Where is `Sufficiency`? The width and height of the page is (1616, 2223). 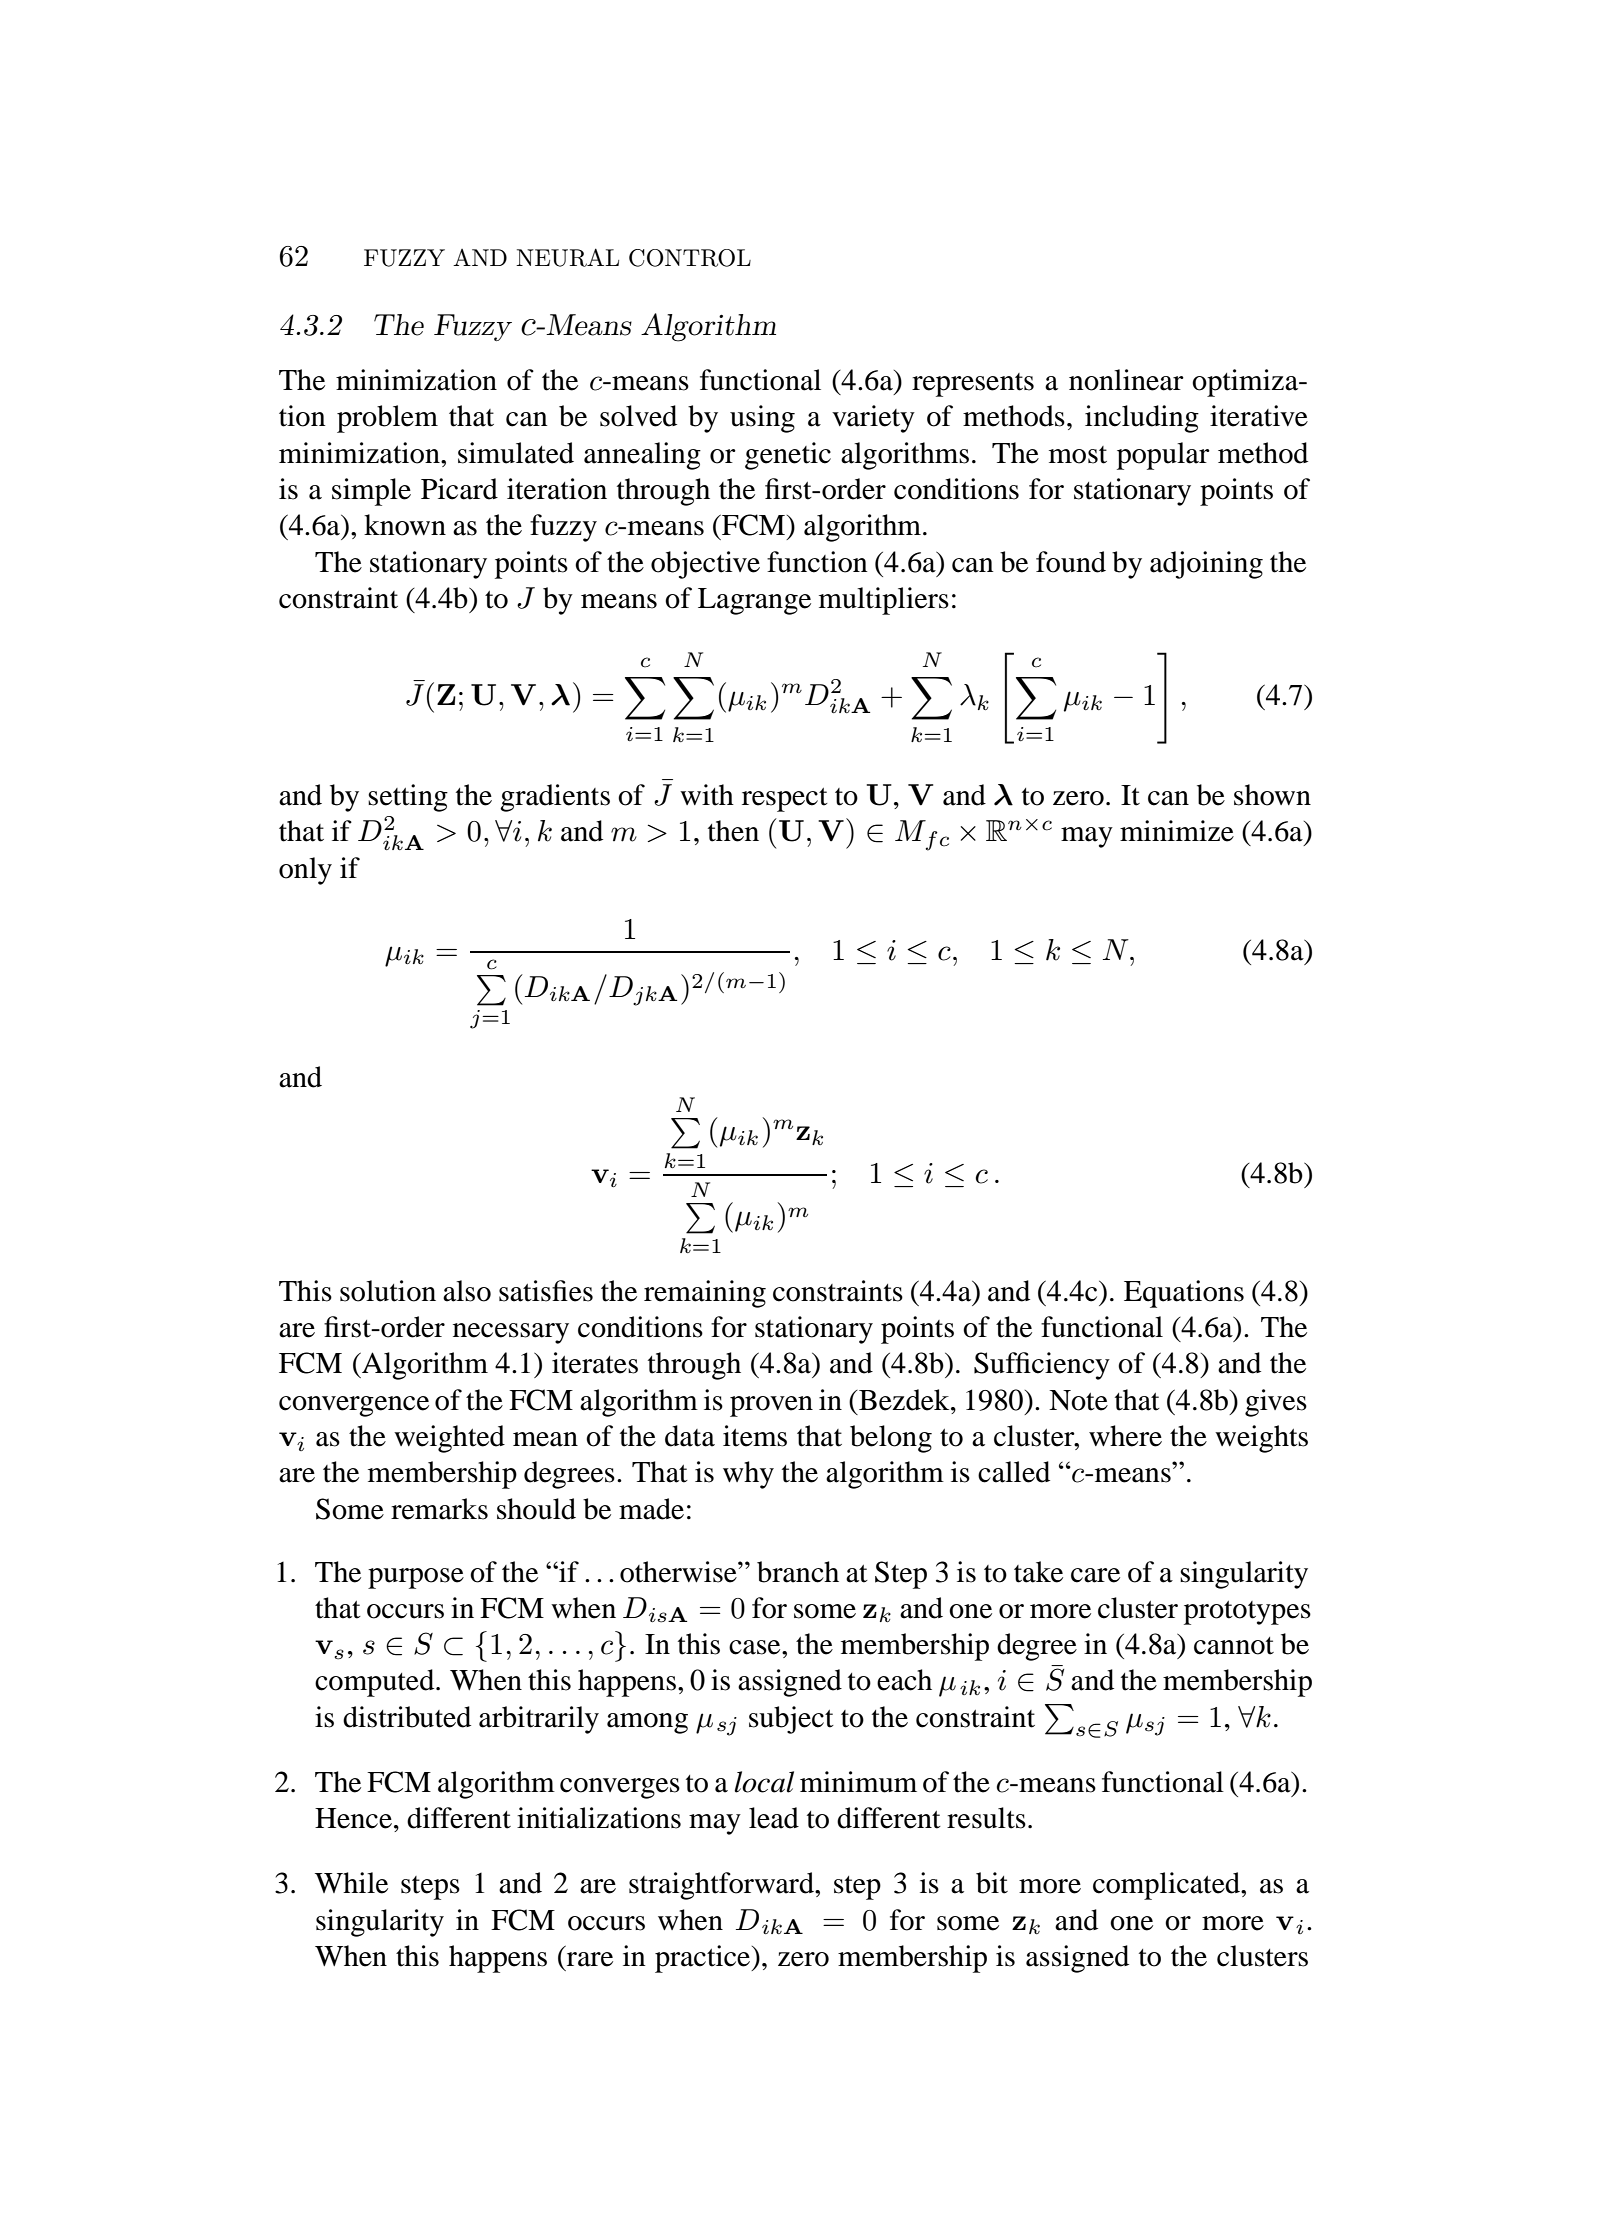 Sufficiency is located at coordinates (1042, 1366).
